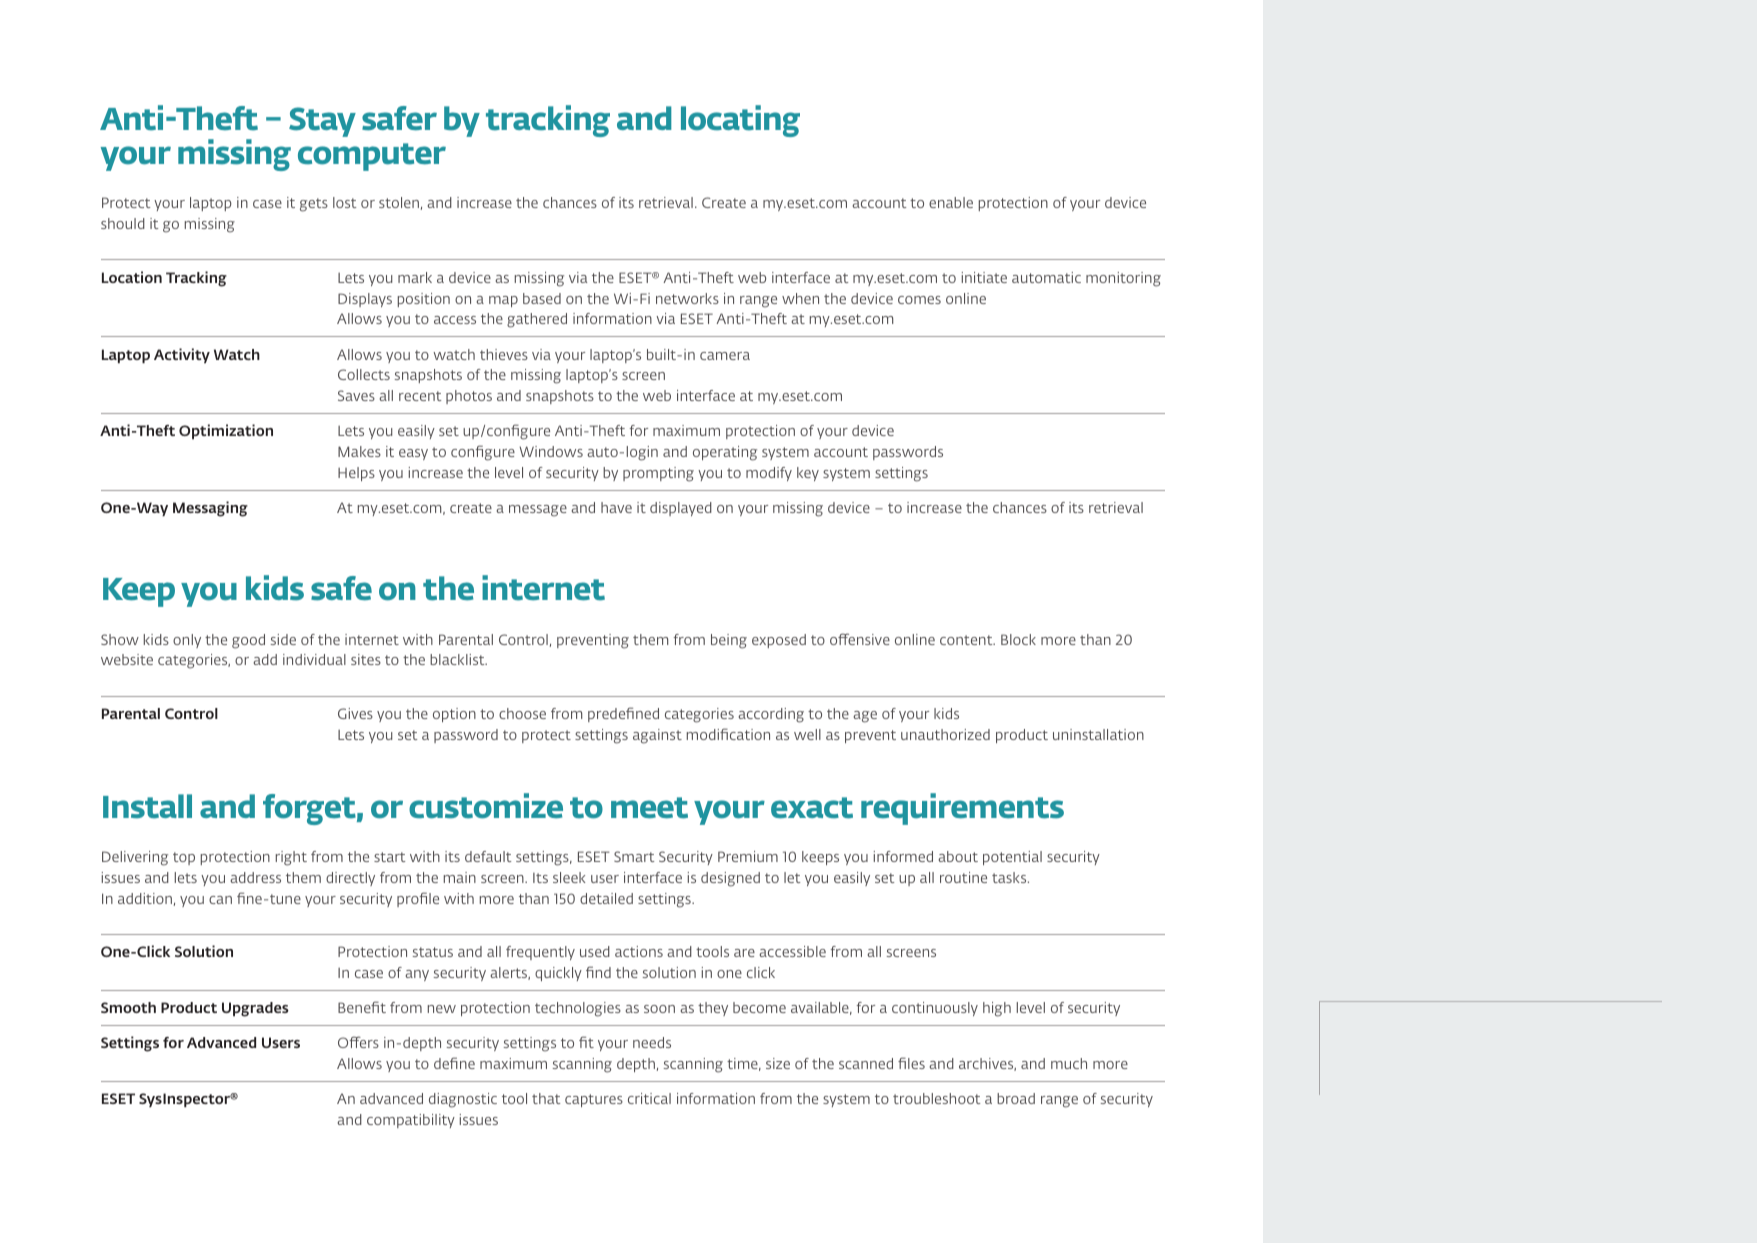 Image resolution: width=1757 pixels, height=1243 pixels. Describe the element at coordinates (740, 121) in the document. I see `locating` at that location.
